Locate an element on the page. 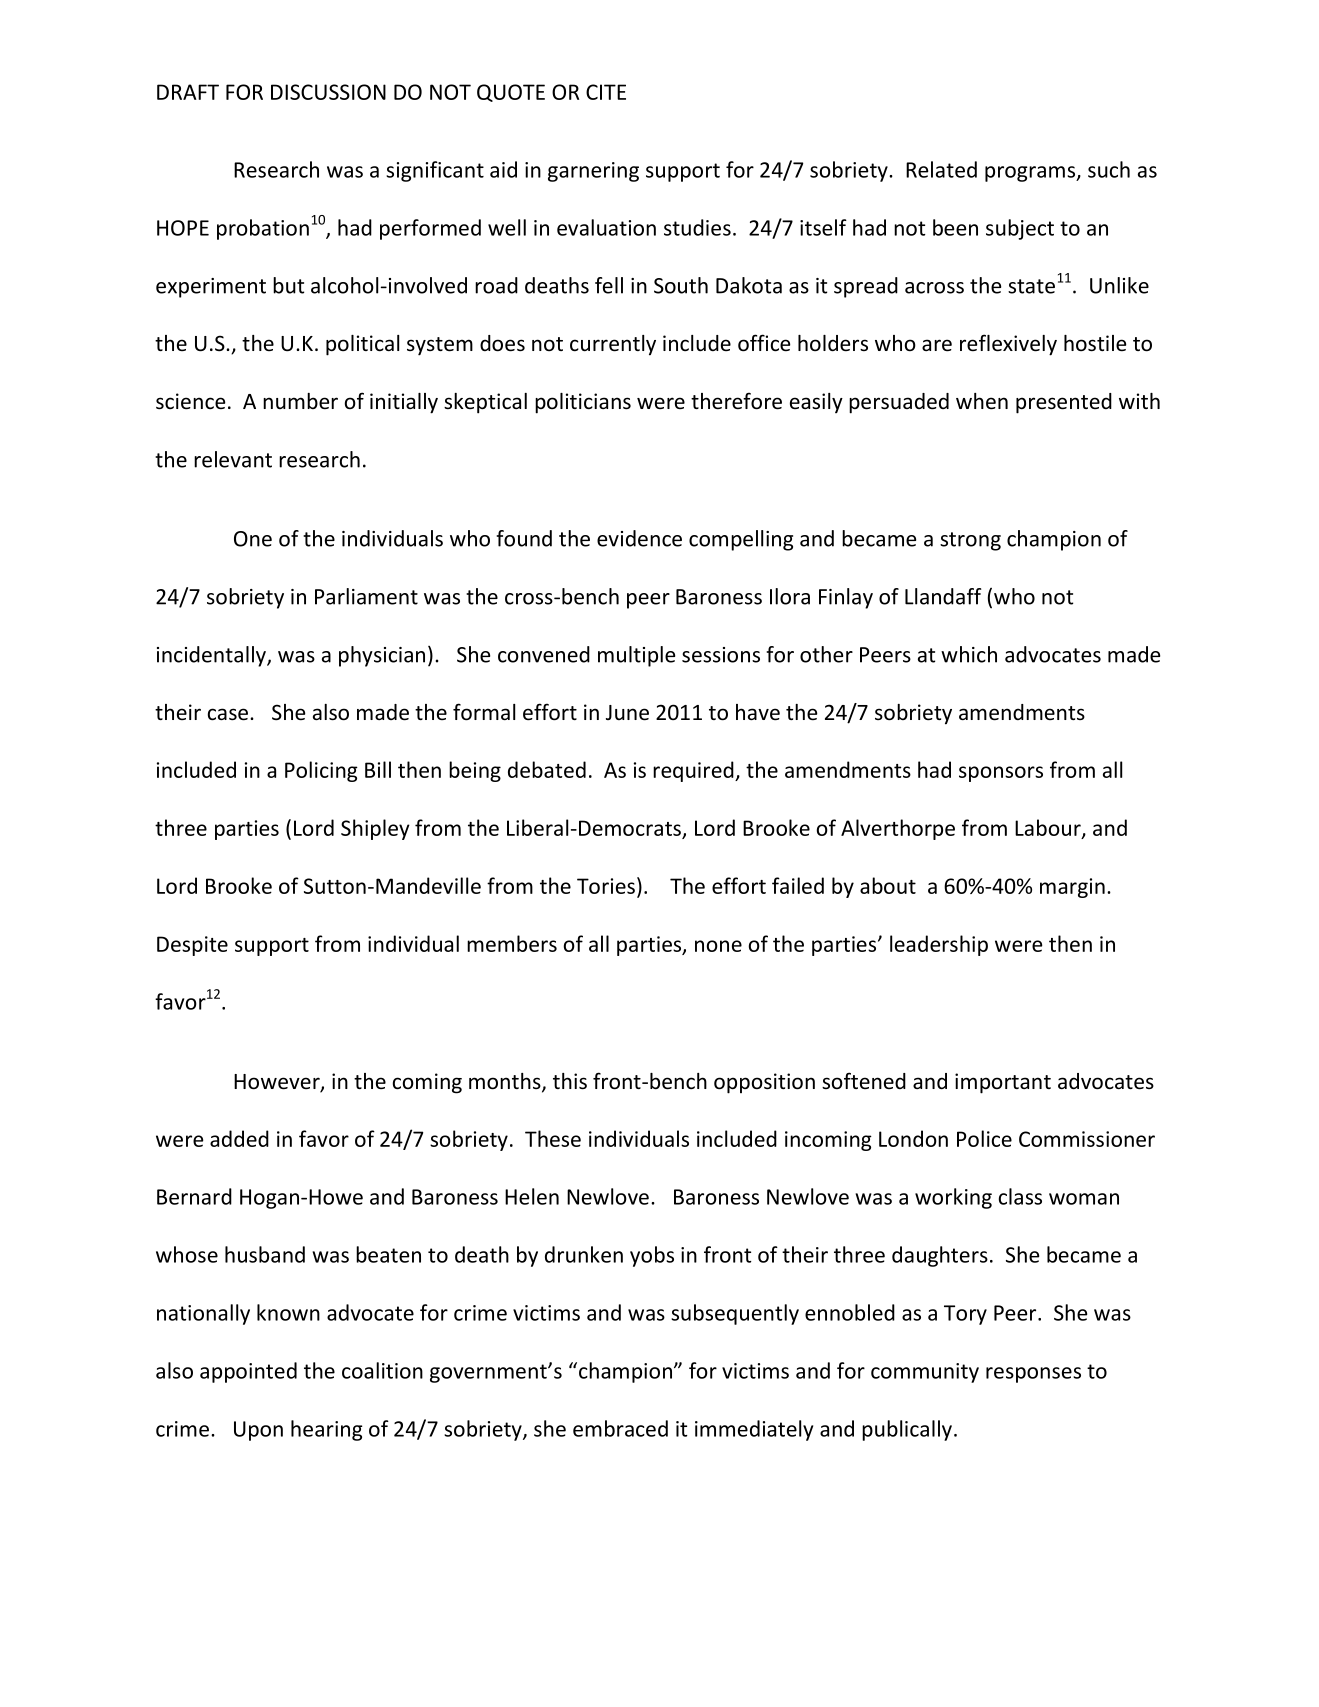 The height and width of the image is (1707, 1319). added is located at coordinates (239, 1138).
